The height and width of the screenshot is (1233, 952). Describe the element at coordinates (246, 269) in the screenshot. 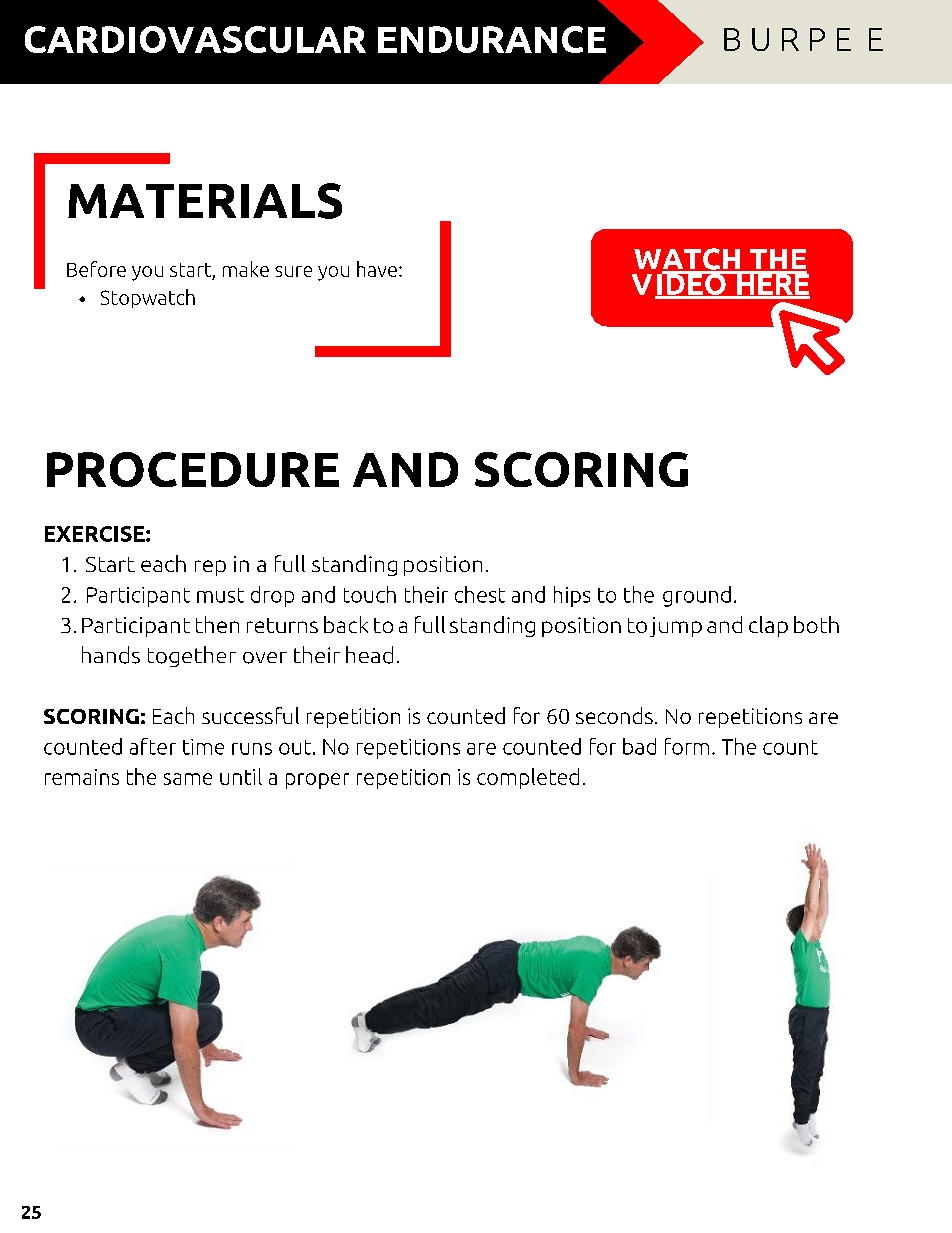

I see `make` at that location.
